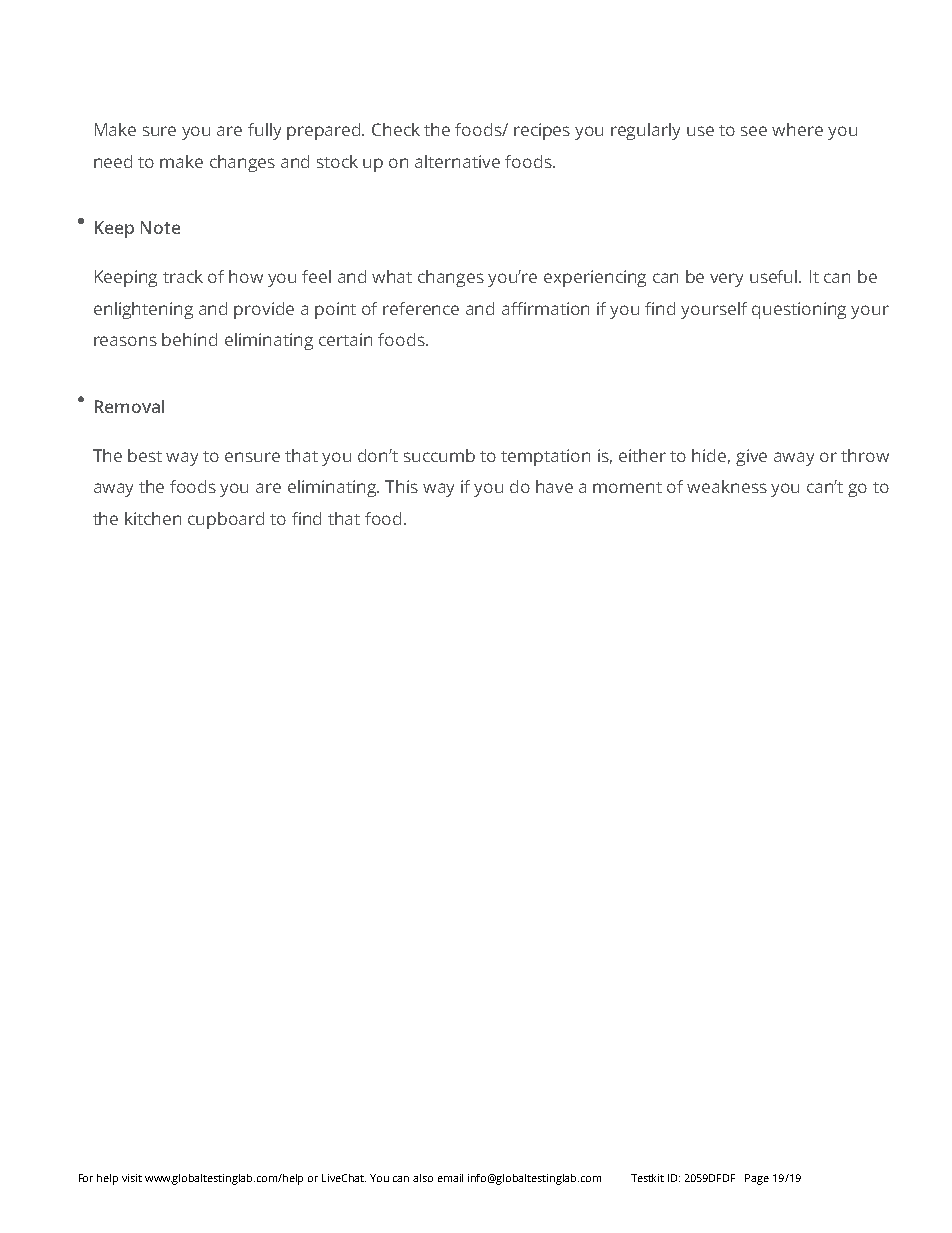  I want to click on alternative, so click(457, 161).
